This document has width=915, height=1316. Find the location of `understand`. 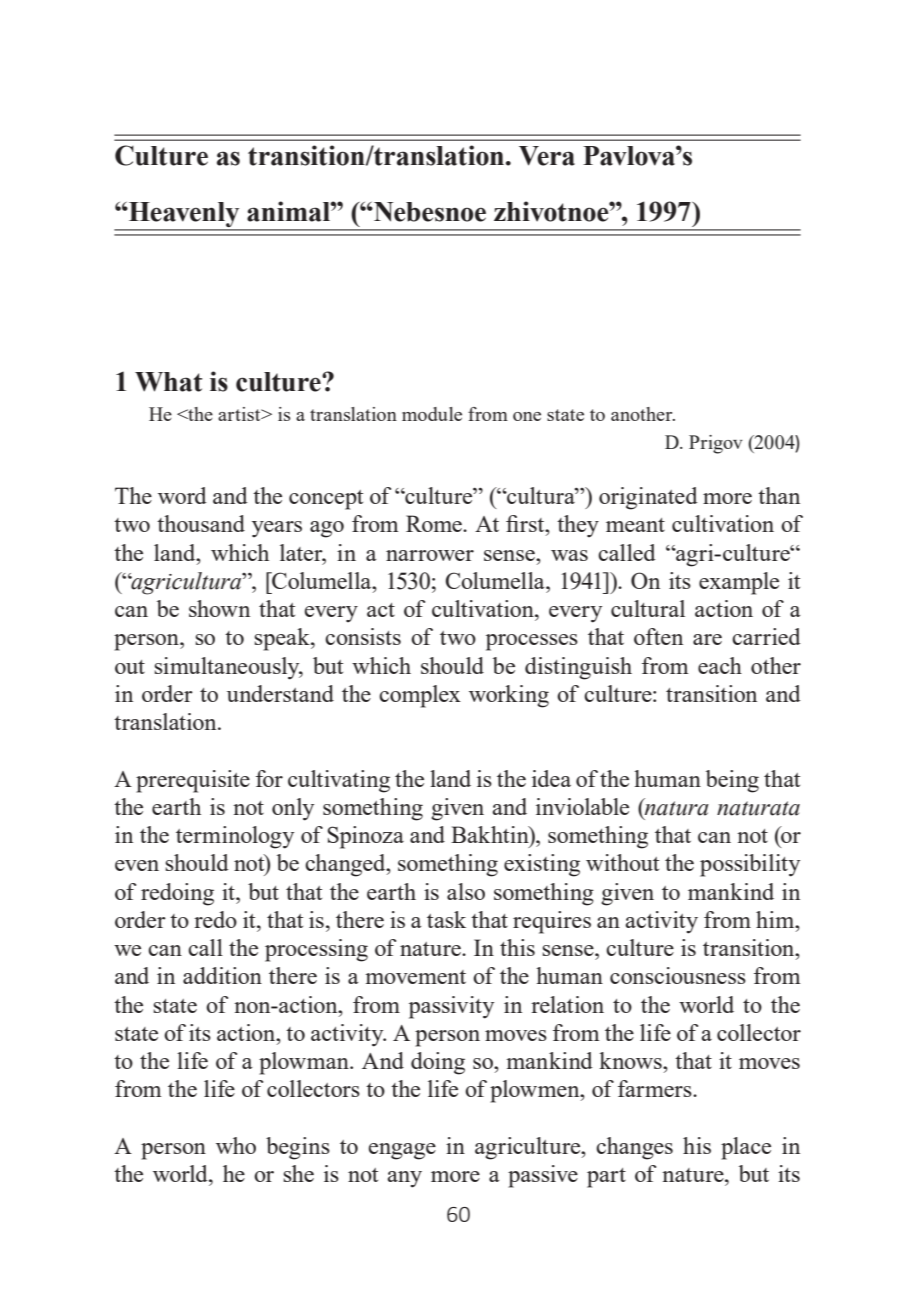

understand is located at coordinates (280, 693).
